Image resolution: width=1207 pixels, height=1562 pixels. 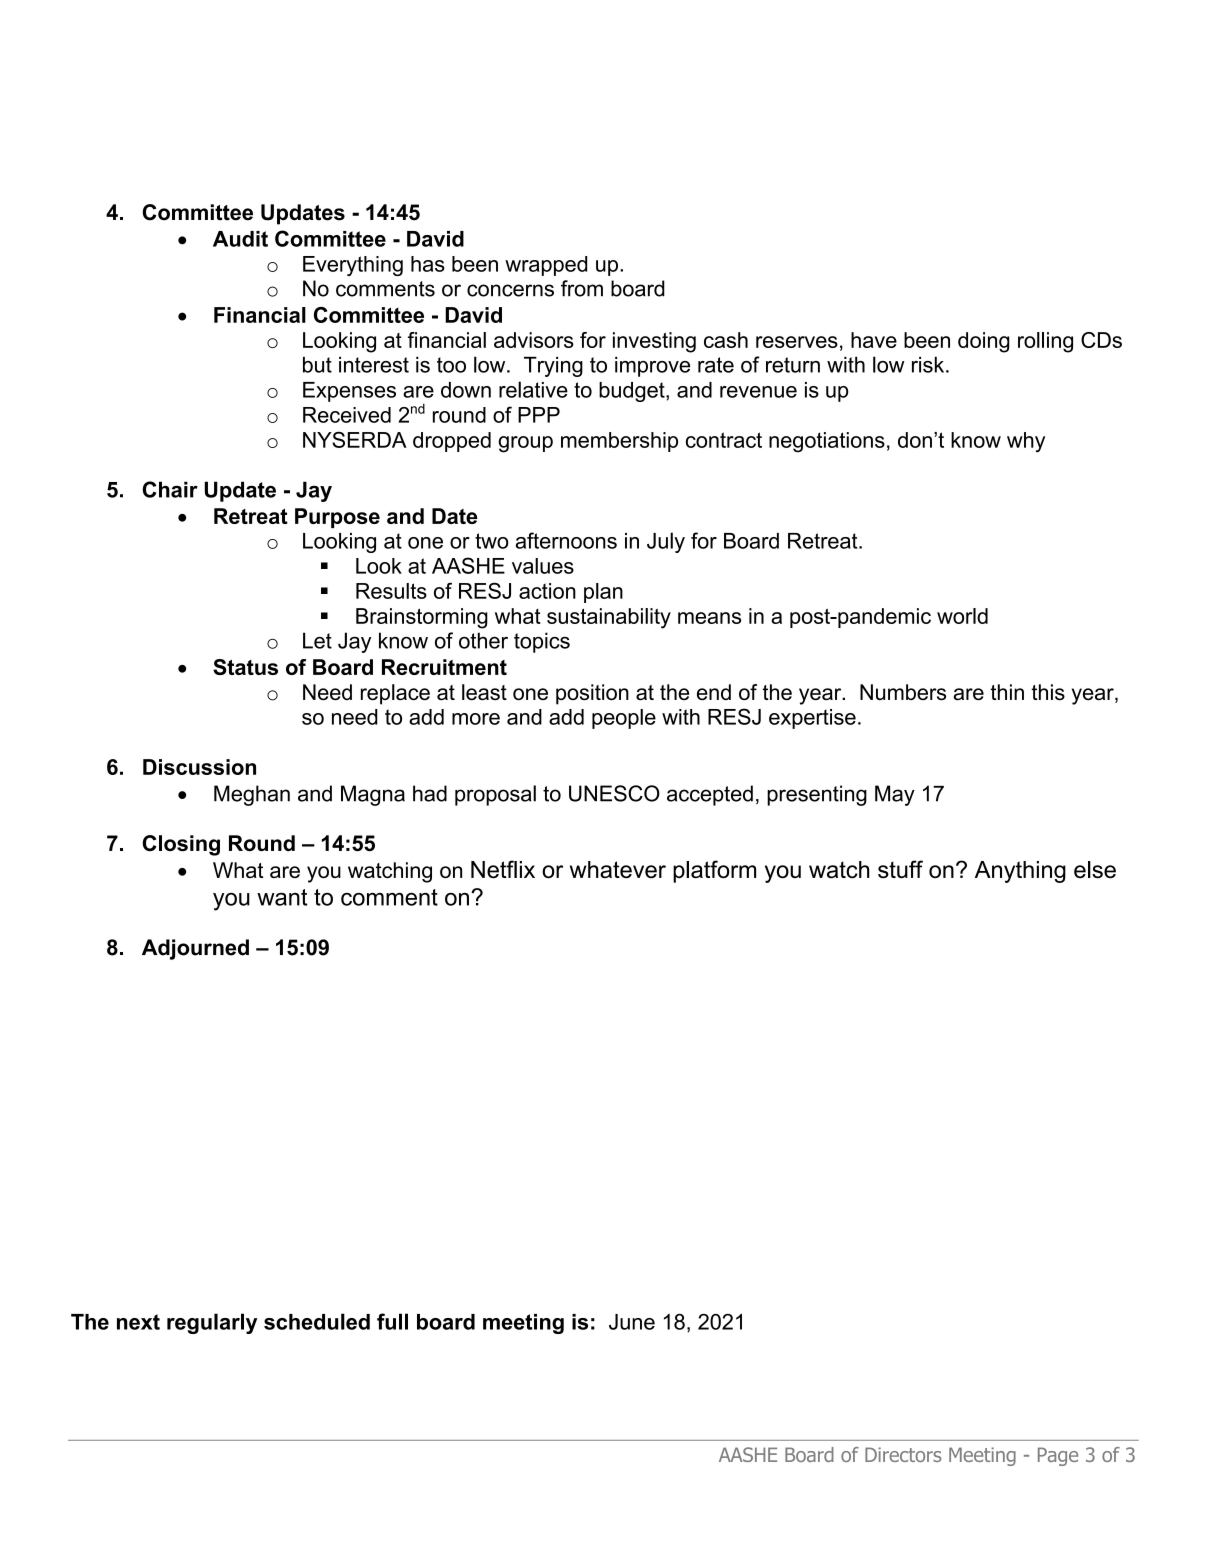 What do you see at coordinates (240, 239) in the document?
I see `Audit` at bounding box center [240, 239].
